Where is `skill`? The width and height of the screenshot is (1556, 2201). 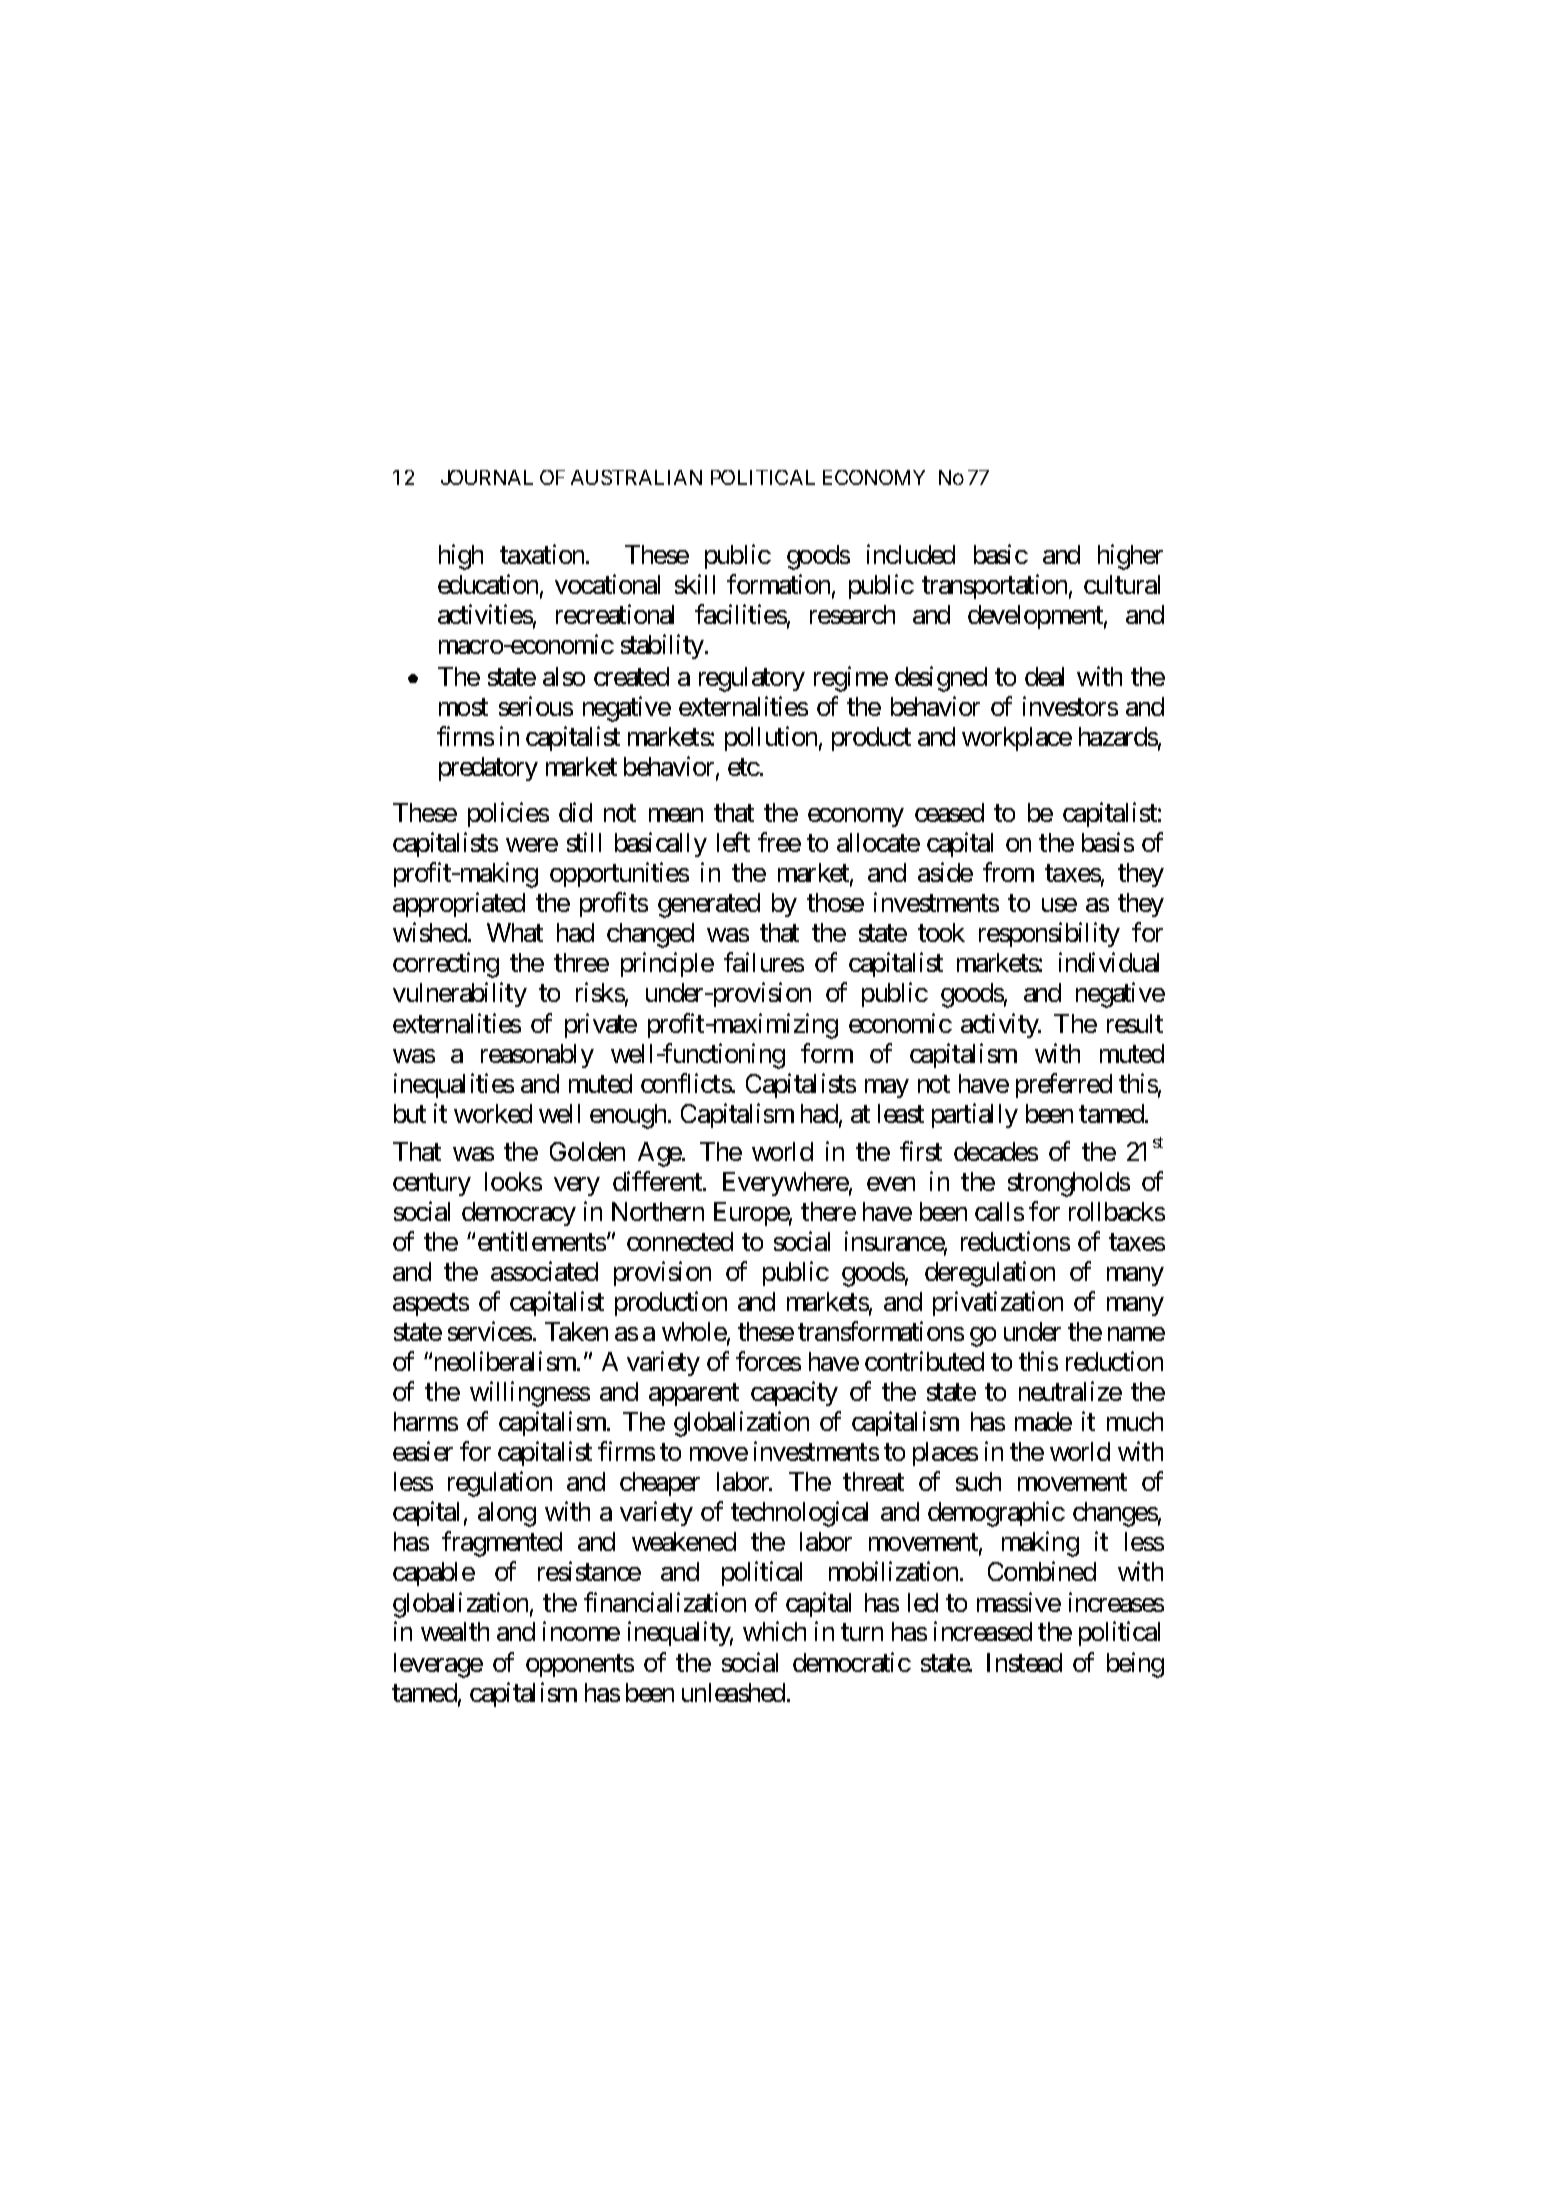 skill is located at coordinates (695, 584).
